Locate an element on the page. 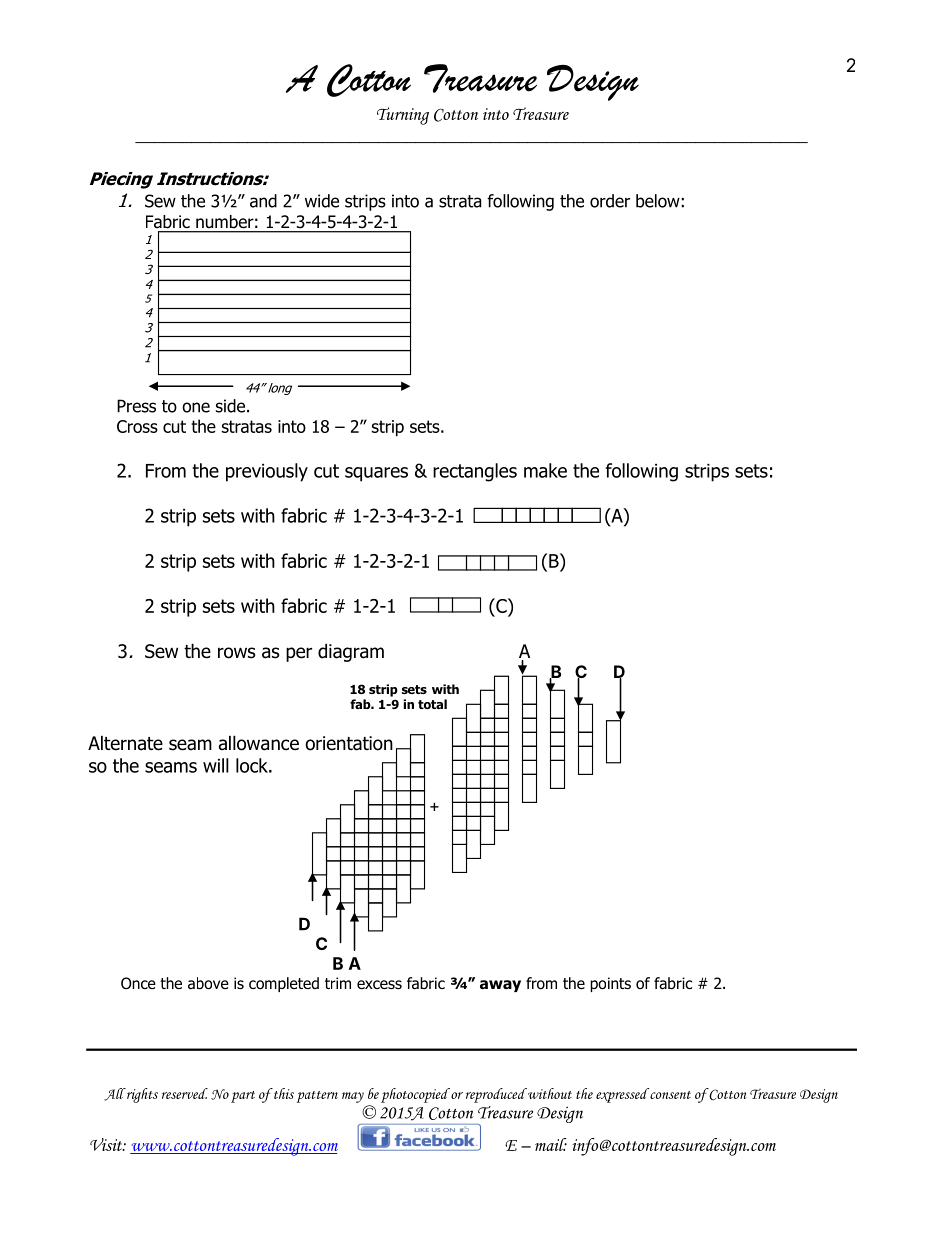 This image has height=1233, width=952. order is located at coordinates (610, 201).
